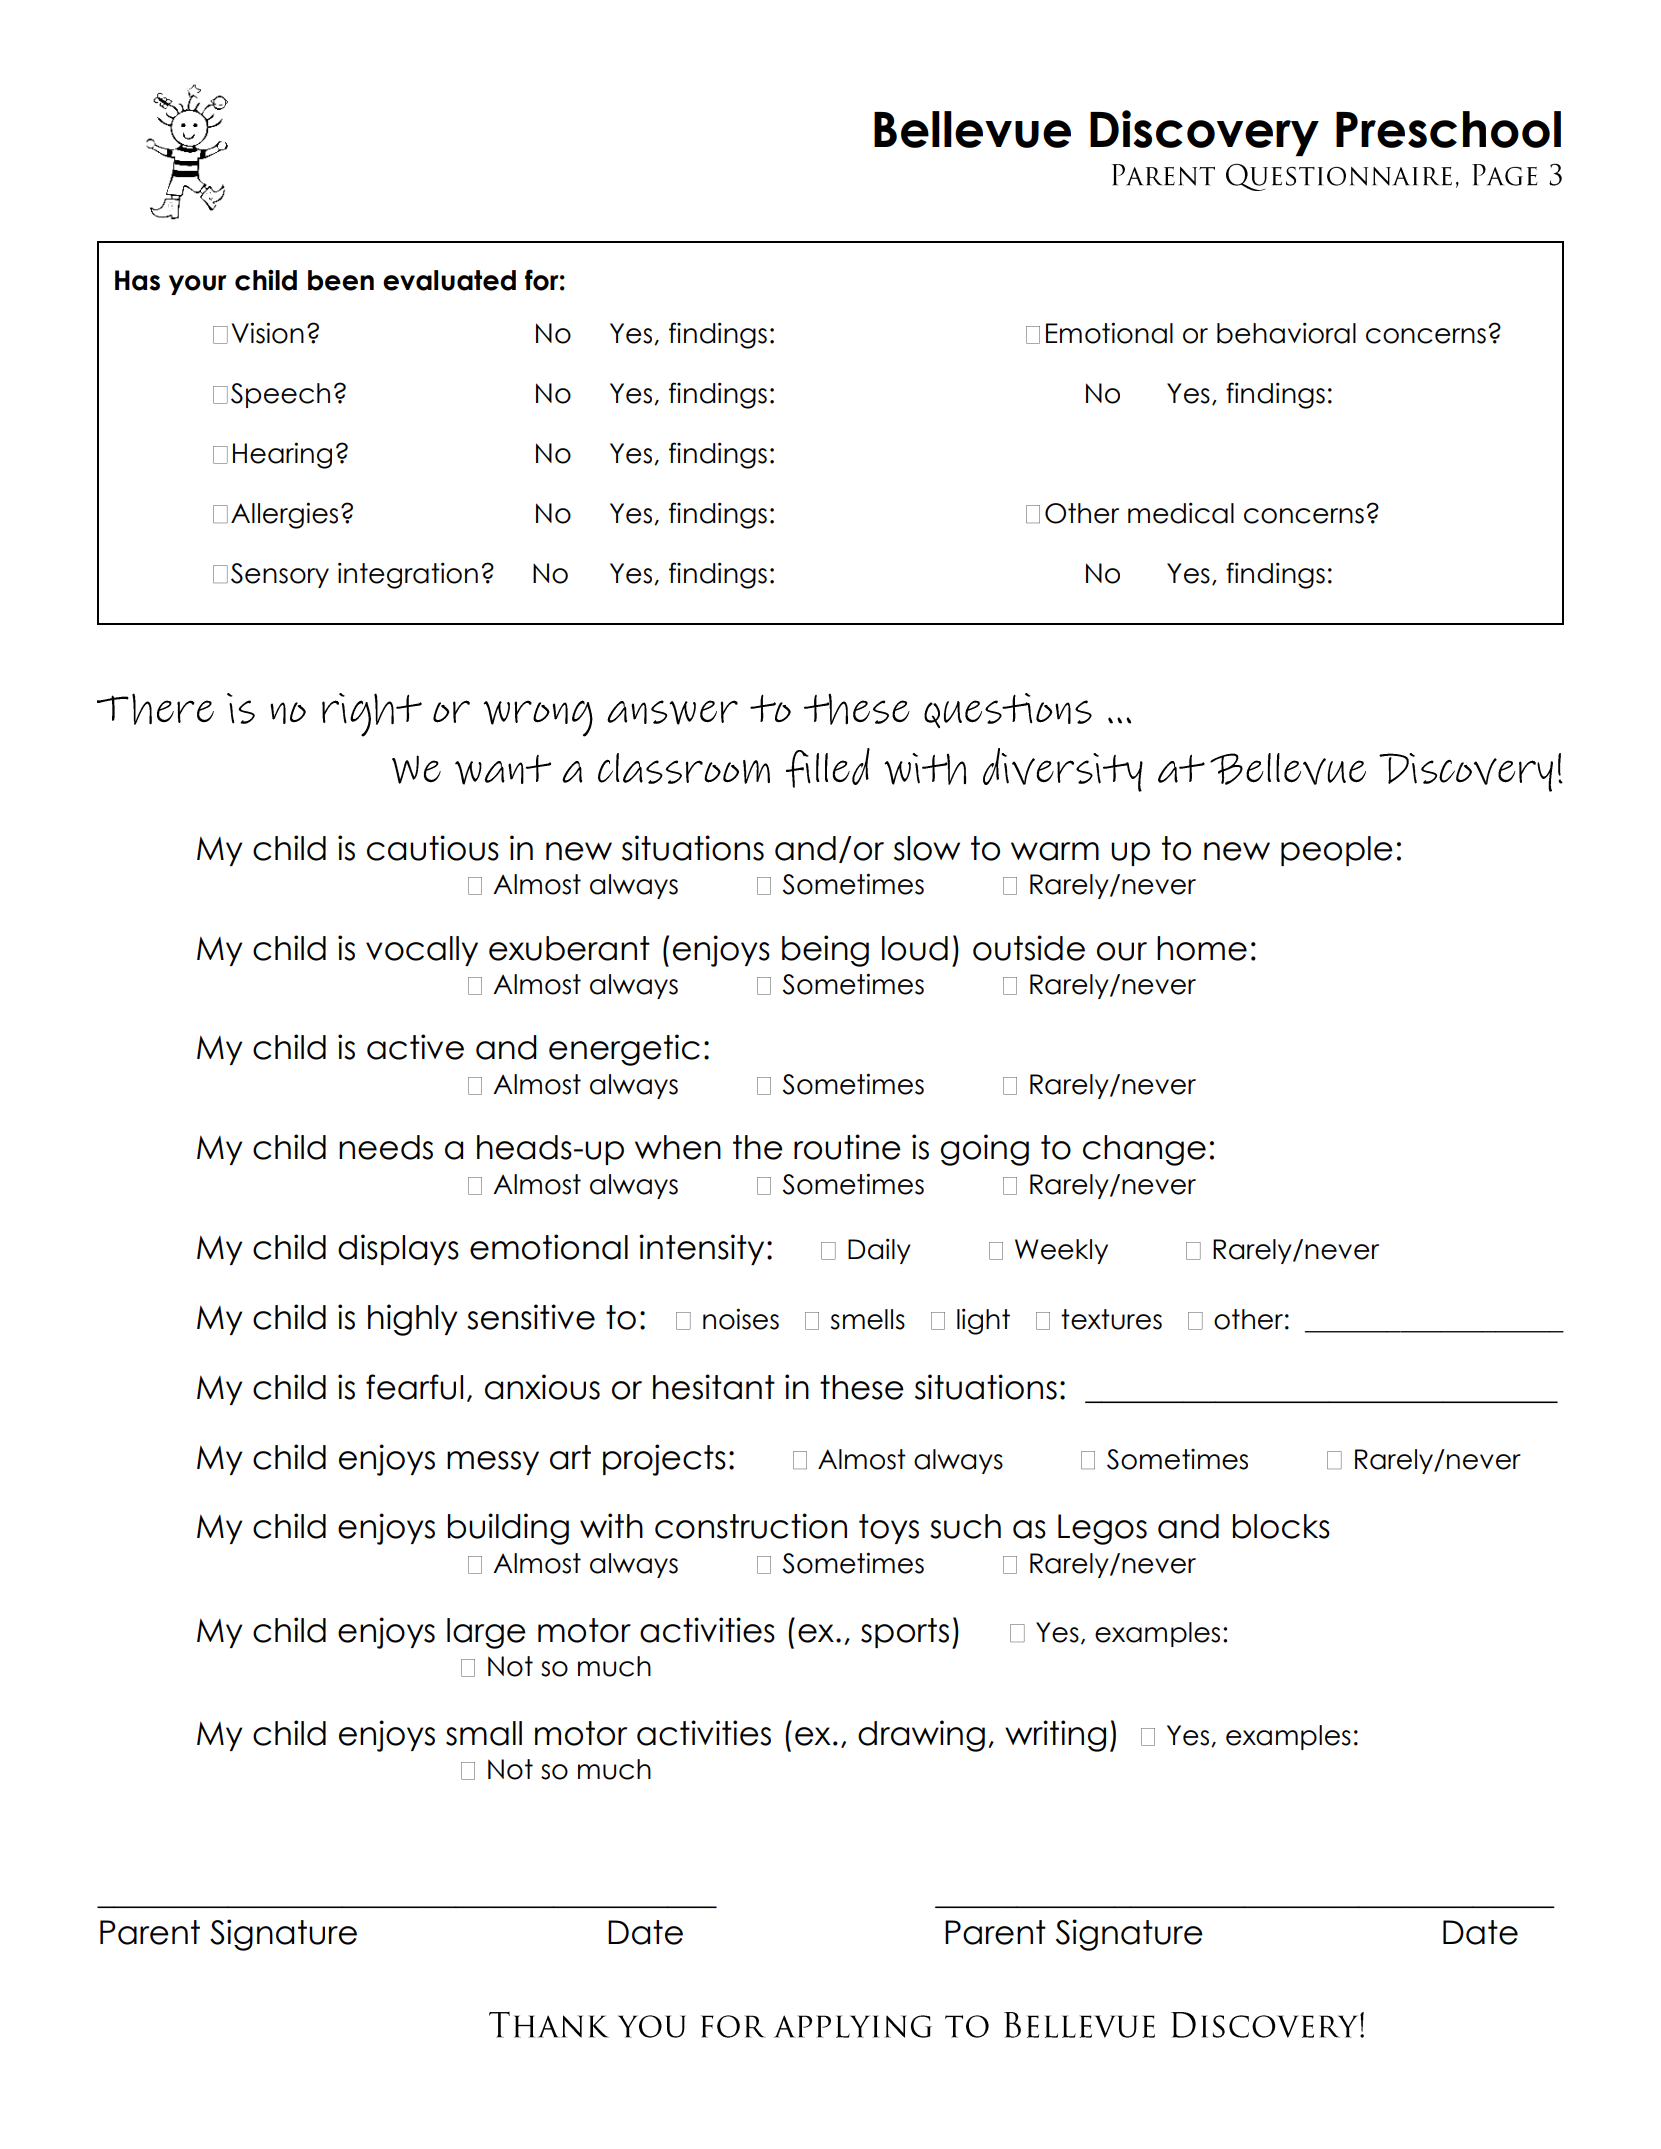  Describe the element at coordinates (1204, 133) in the screenshot. I see `Discovery` at that location.
